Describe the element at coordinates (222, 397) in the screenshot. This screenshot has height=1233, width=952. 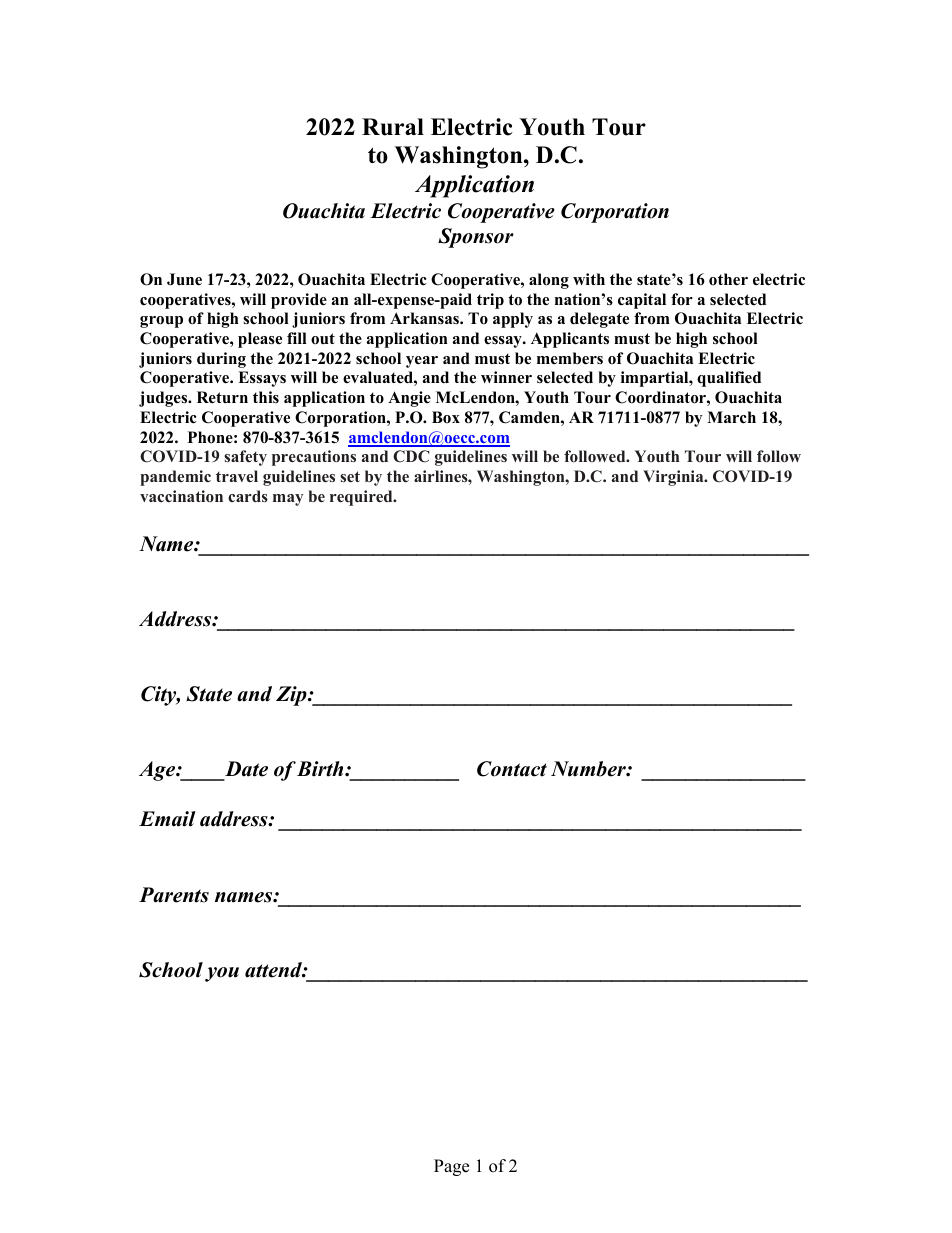
I see `Return` at that location.
